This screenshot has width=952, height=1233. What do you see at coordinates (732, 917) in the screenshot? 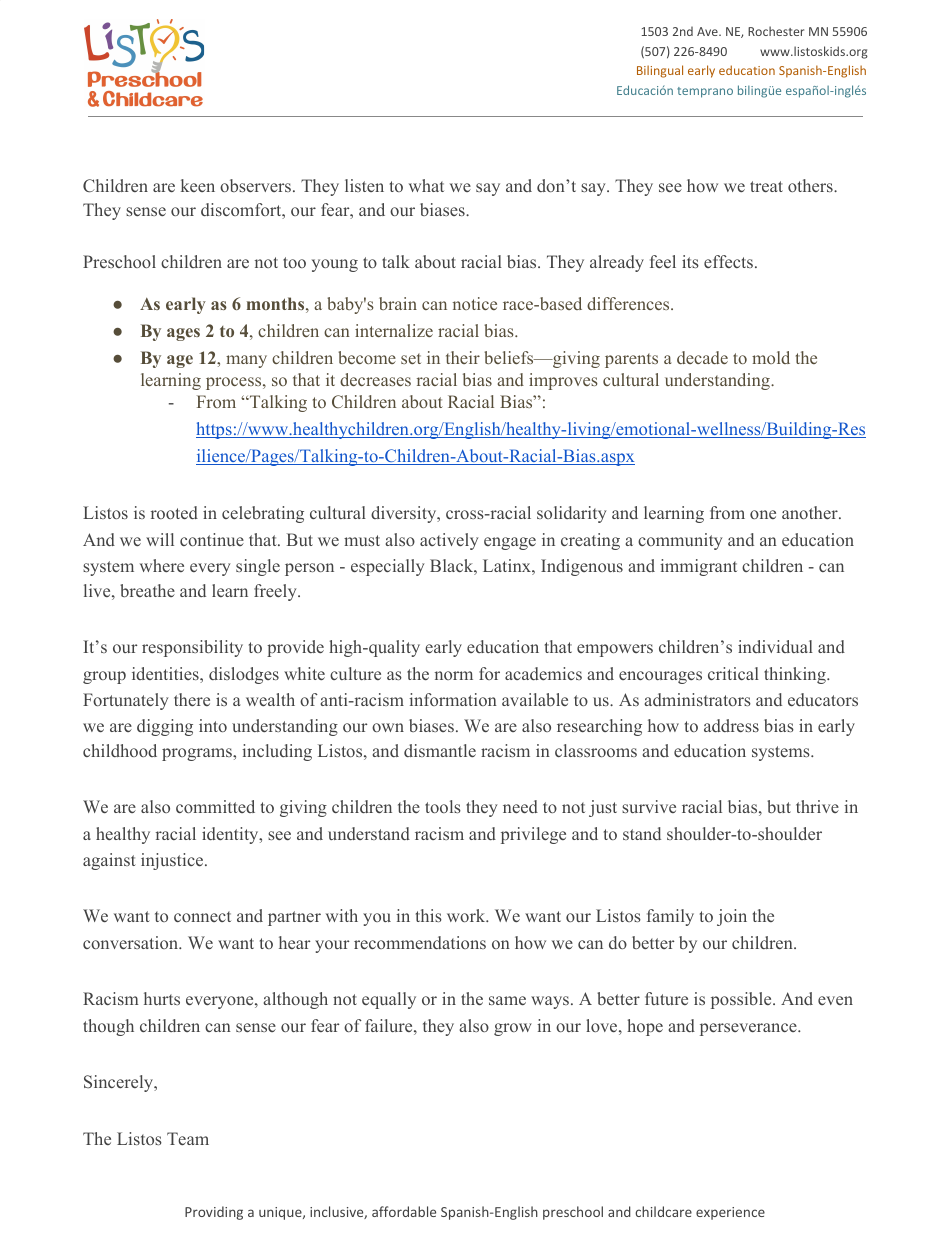
I see `join` at bounding box center [732, 917].
